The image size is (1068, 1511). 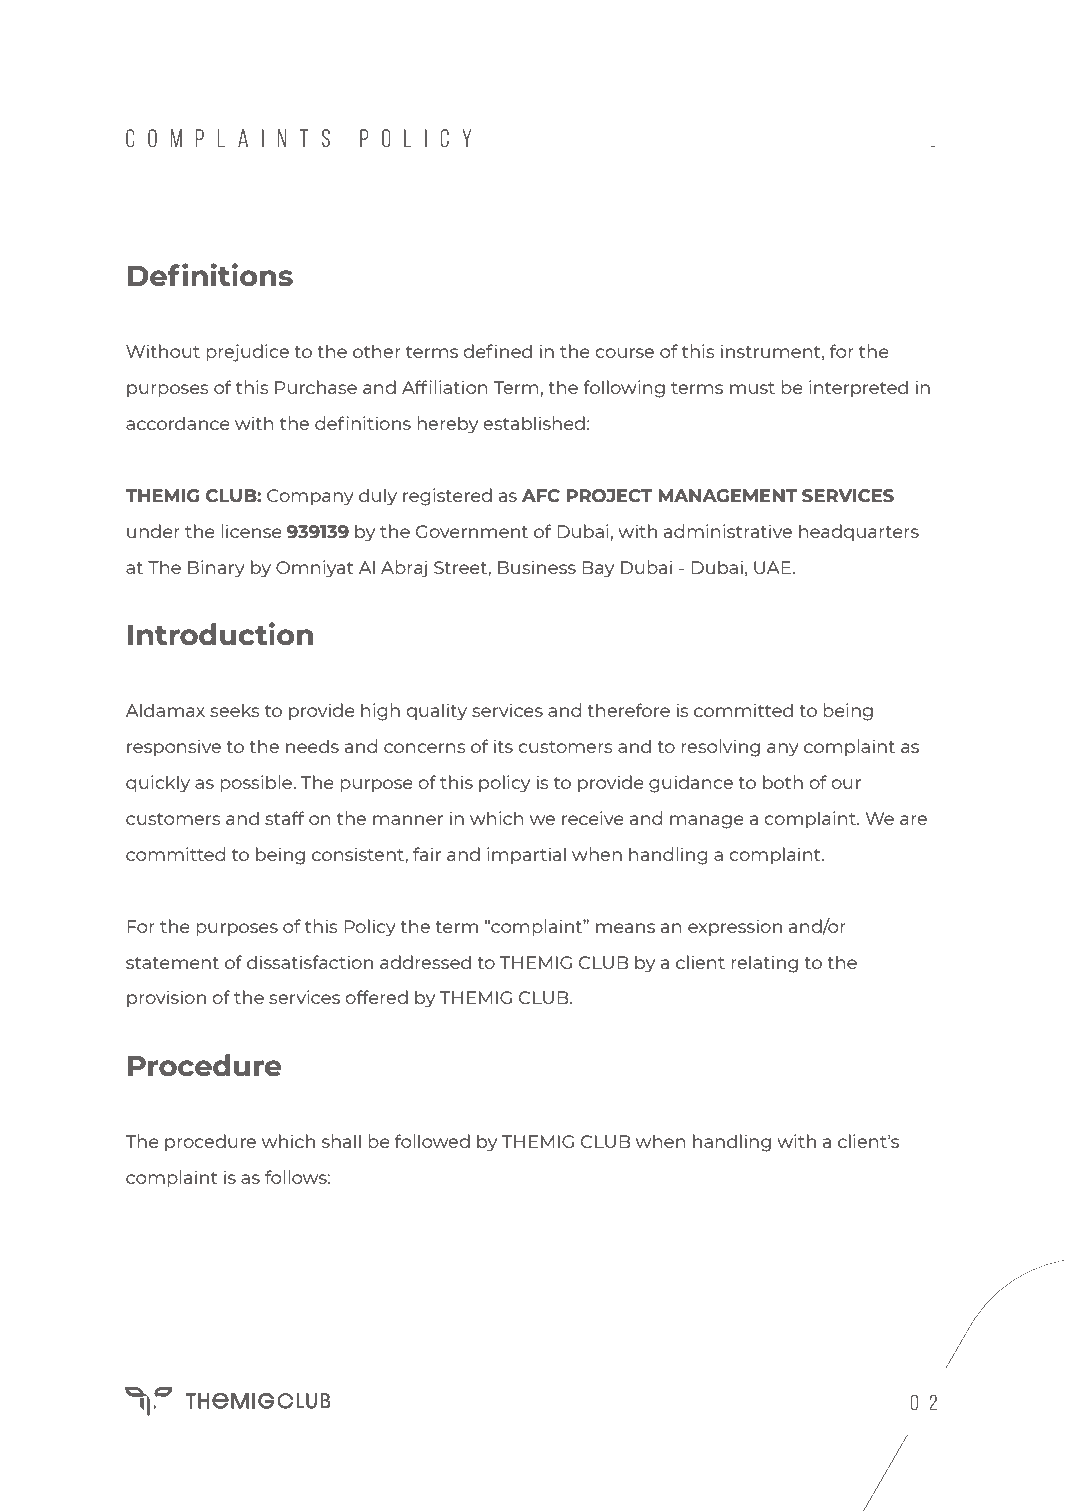 I want to click on prejudice, so click(x=247, y=353).
